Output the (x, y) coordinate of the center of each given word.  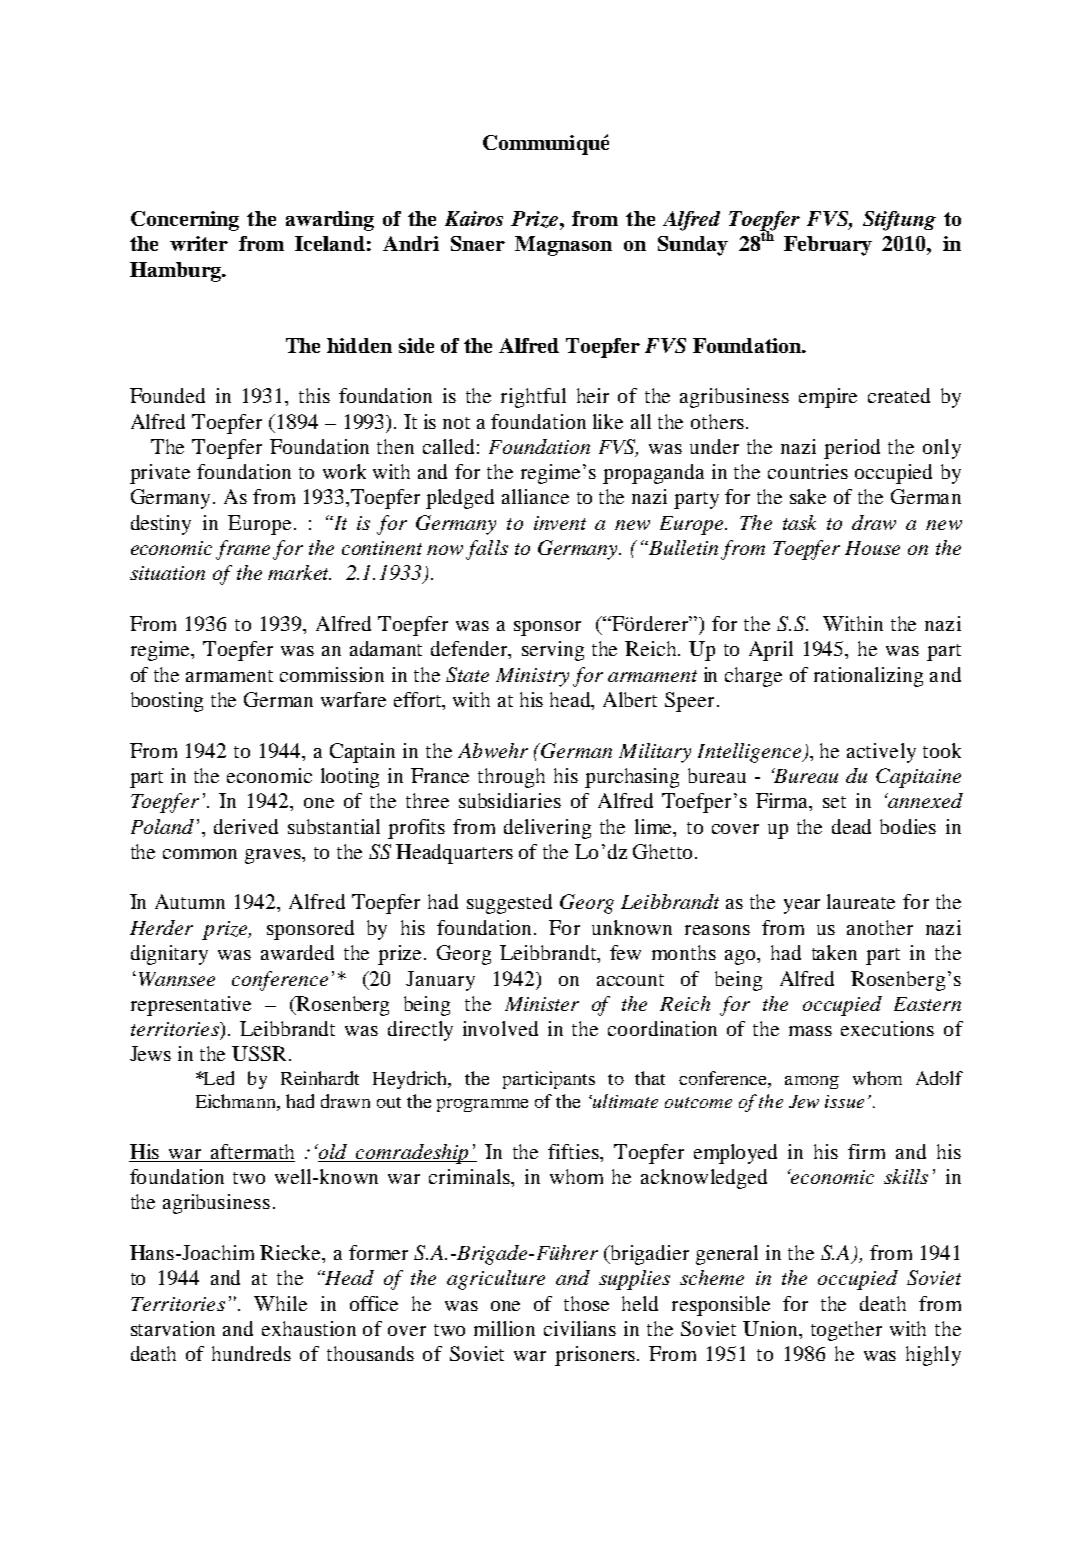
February (828, 246)
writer (199, 243)
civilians (580, 1328)
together (846, 1331)
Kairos (474, 218)
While (280, 1303)
